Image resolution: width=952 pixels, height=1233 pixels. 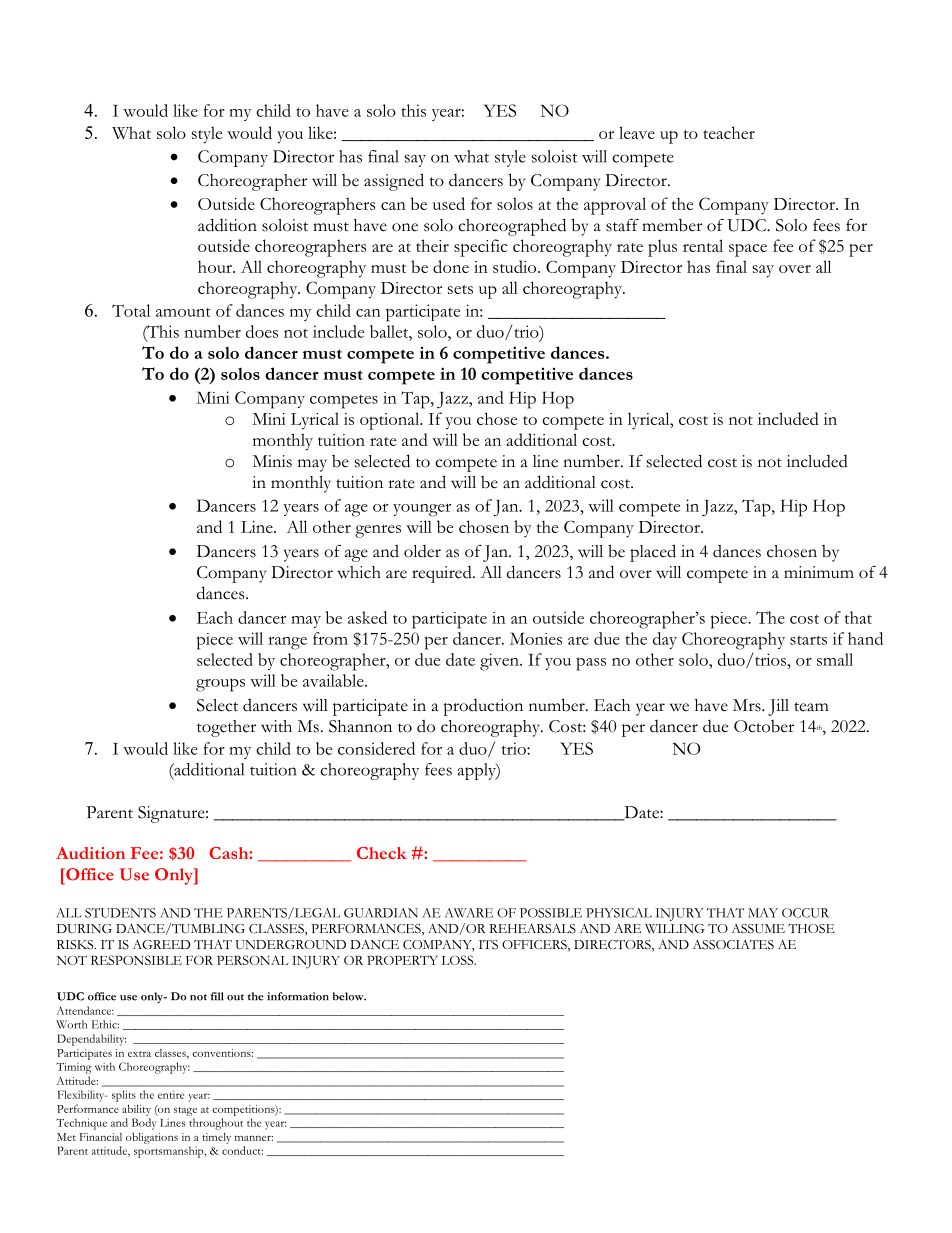 What do you see at coordinates (216, 266) in the image?
I see `hour` at bounding box center [216, 266].
